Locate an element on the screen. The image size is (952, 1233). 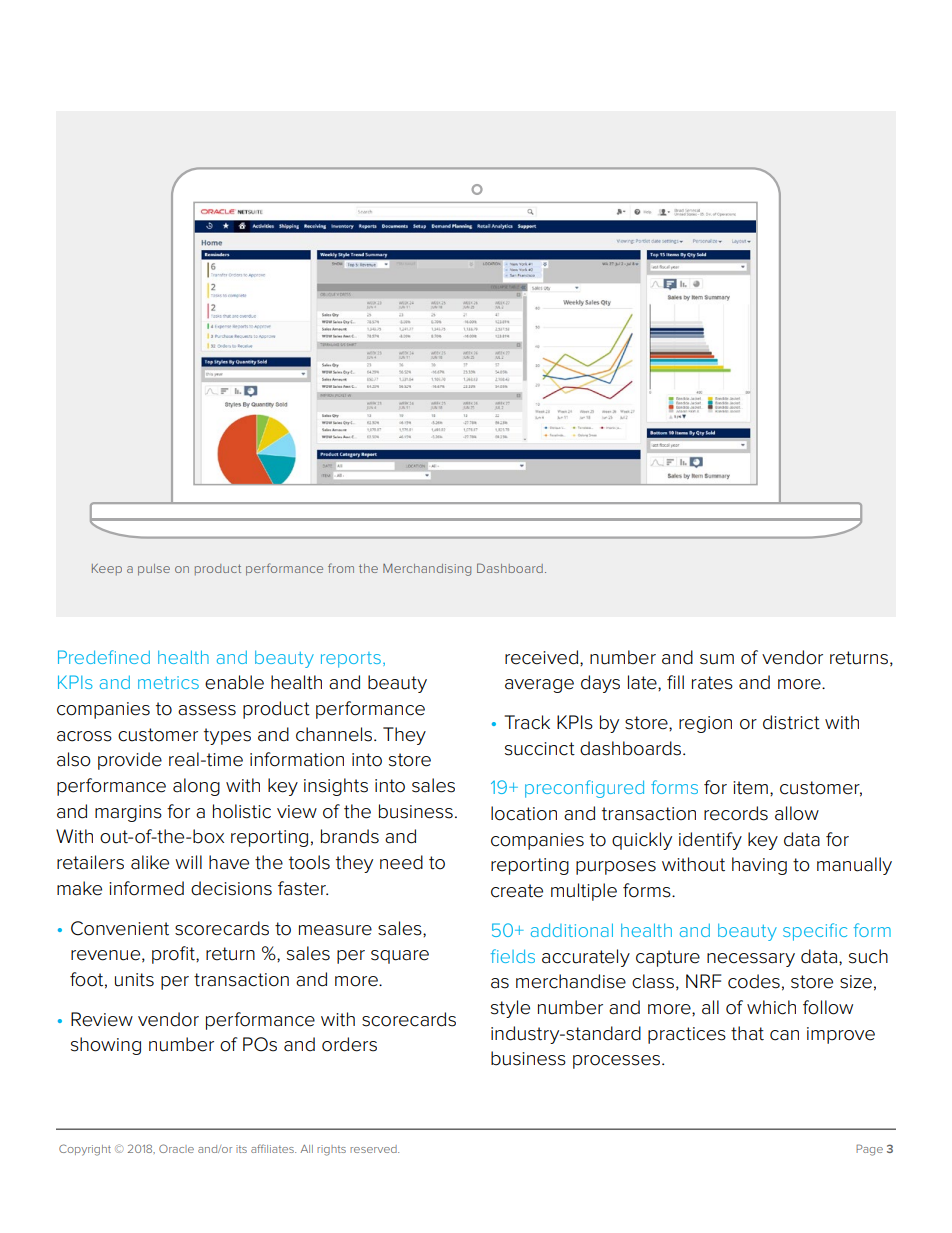
which is located at coordinates (771, 1007).
